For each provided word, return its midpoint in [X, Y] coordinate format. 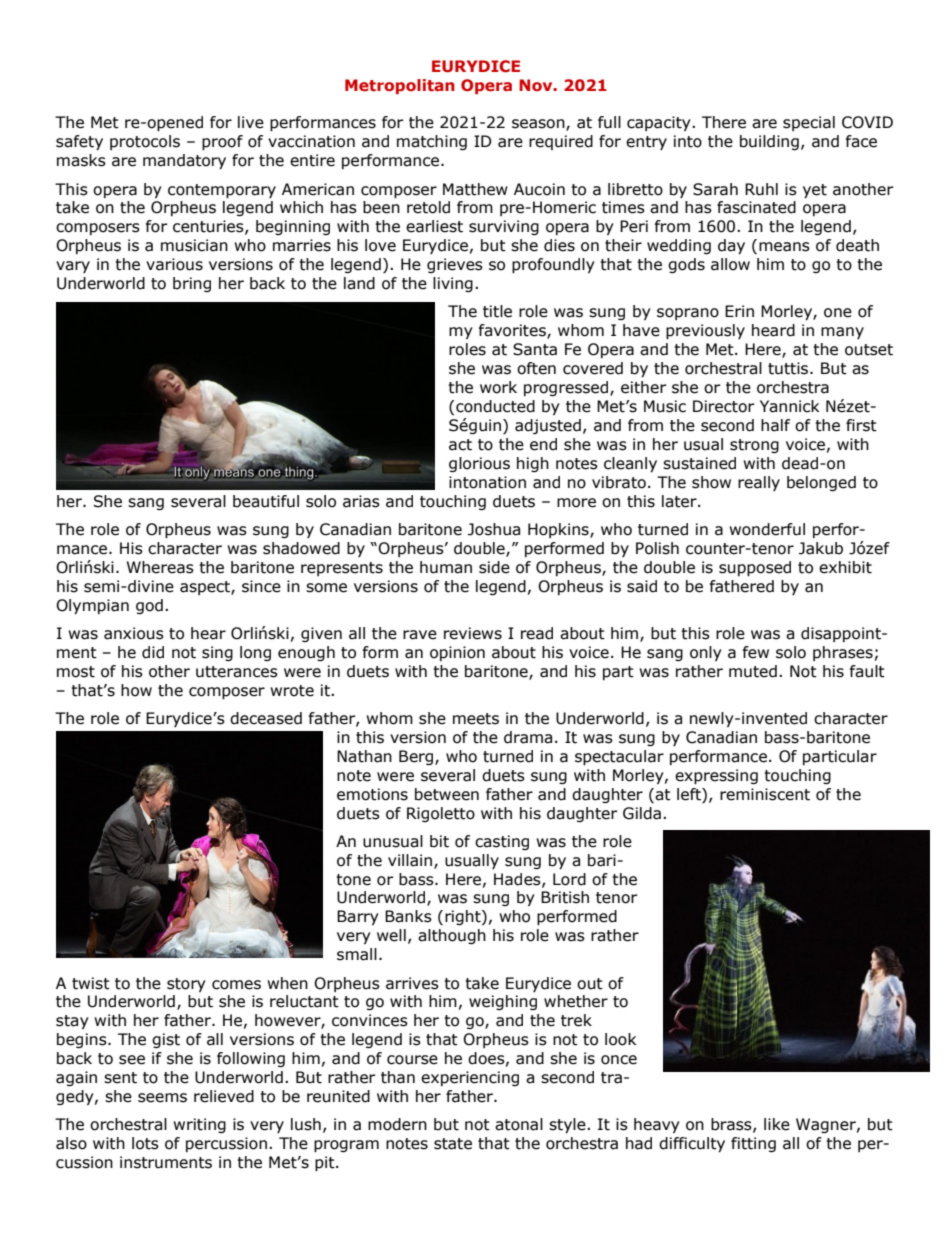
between [447, 794]
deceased [266, 718]
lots [145, 1143]
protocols [145, 142]
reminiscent [765, 794]
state [453, 1144]
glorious [479, 464]
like [777, 1124]
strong [754, 446]
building [769, 142]
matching [432, 142]
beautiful [266, 501]
